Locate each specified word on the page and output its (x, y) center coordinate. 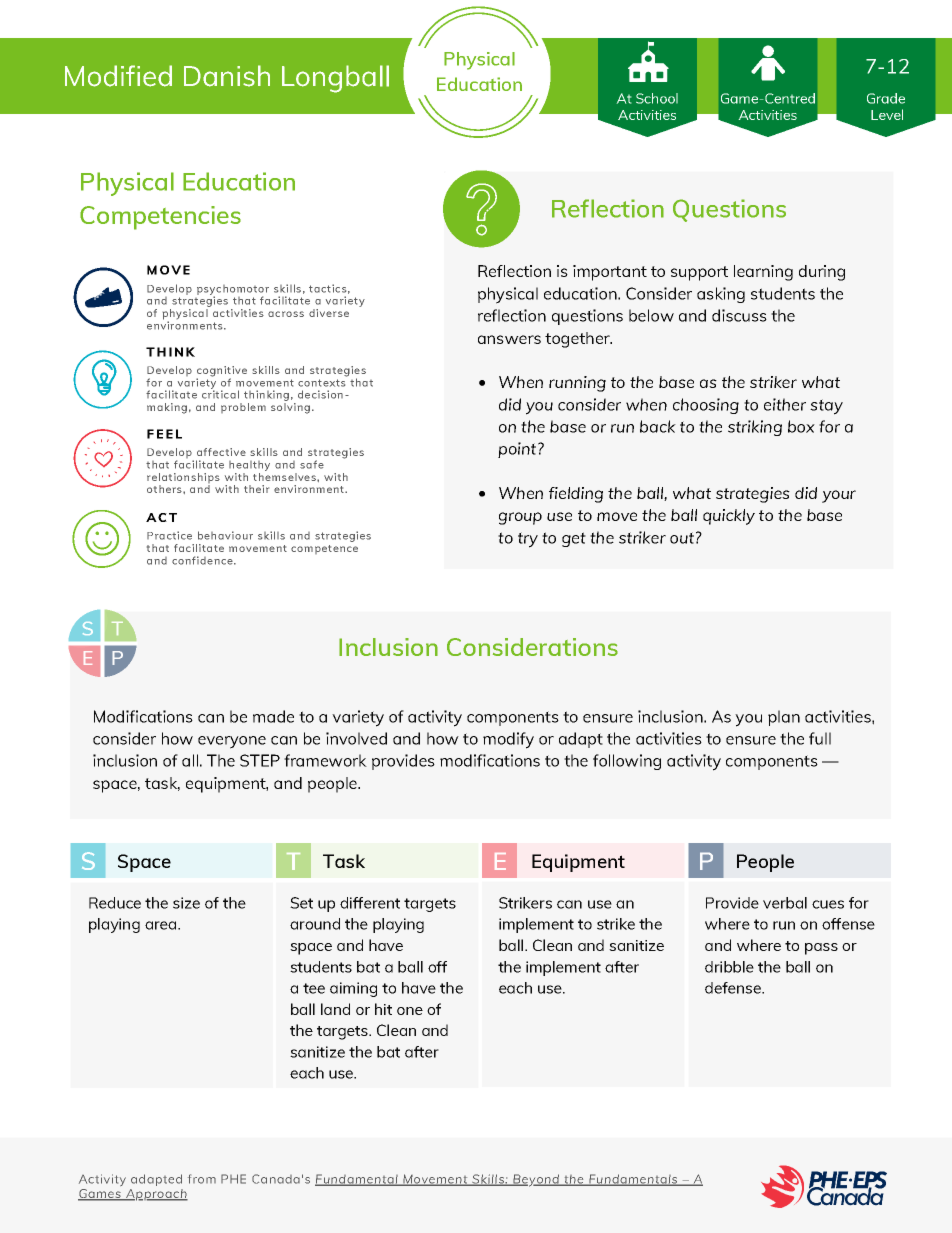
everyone (232, 742)
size (186, 903)
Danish (227, 76)
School (657, 98)
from (202, 1179)
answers (509, 339)
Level (887, 114)
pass (821, 949)
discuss (739, 315)
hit (383, 1009)
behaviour (225, 535)
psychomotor (233, 291)
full (820, 738)
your (839, 496)
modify (508, 740)
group (520, 518)
